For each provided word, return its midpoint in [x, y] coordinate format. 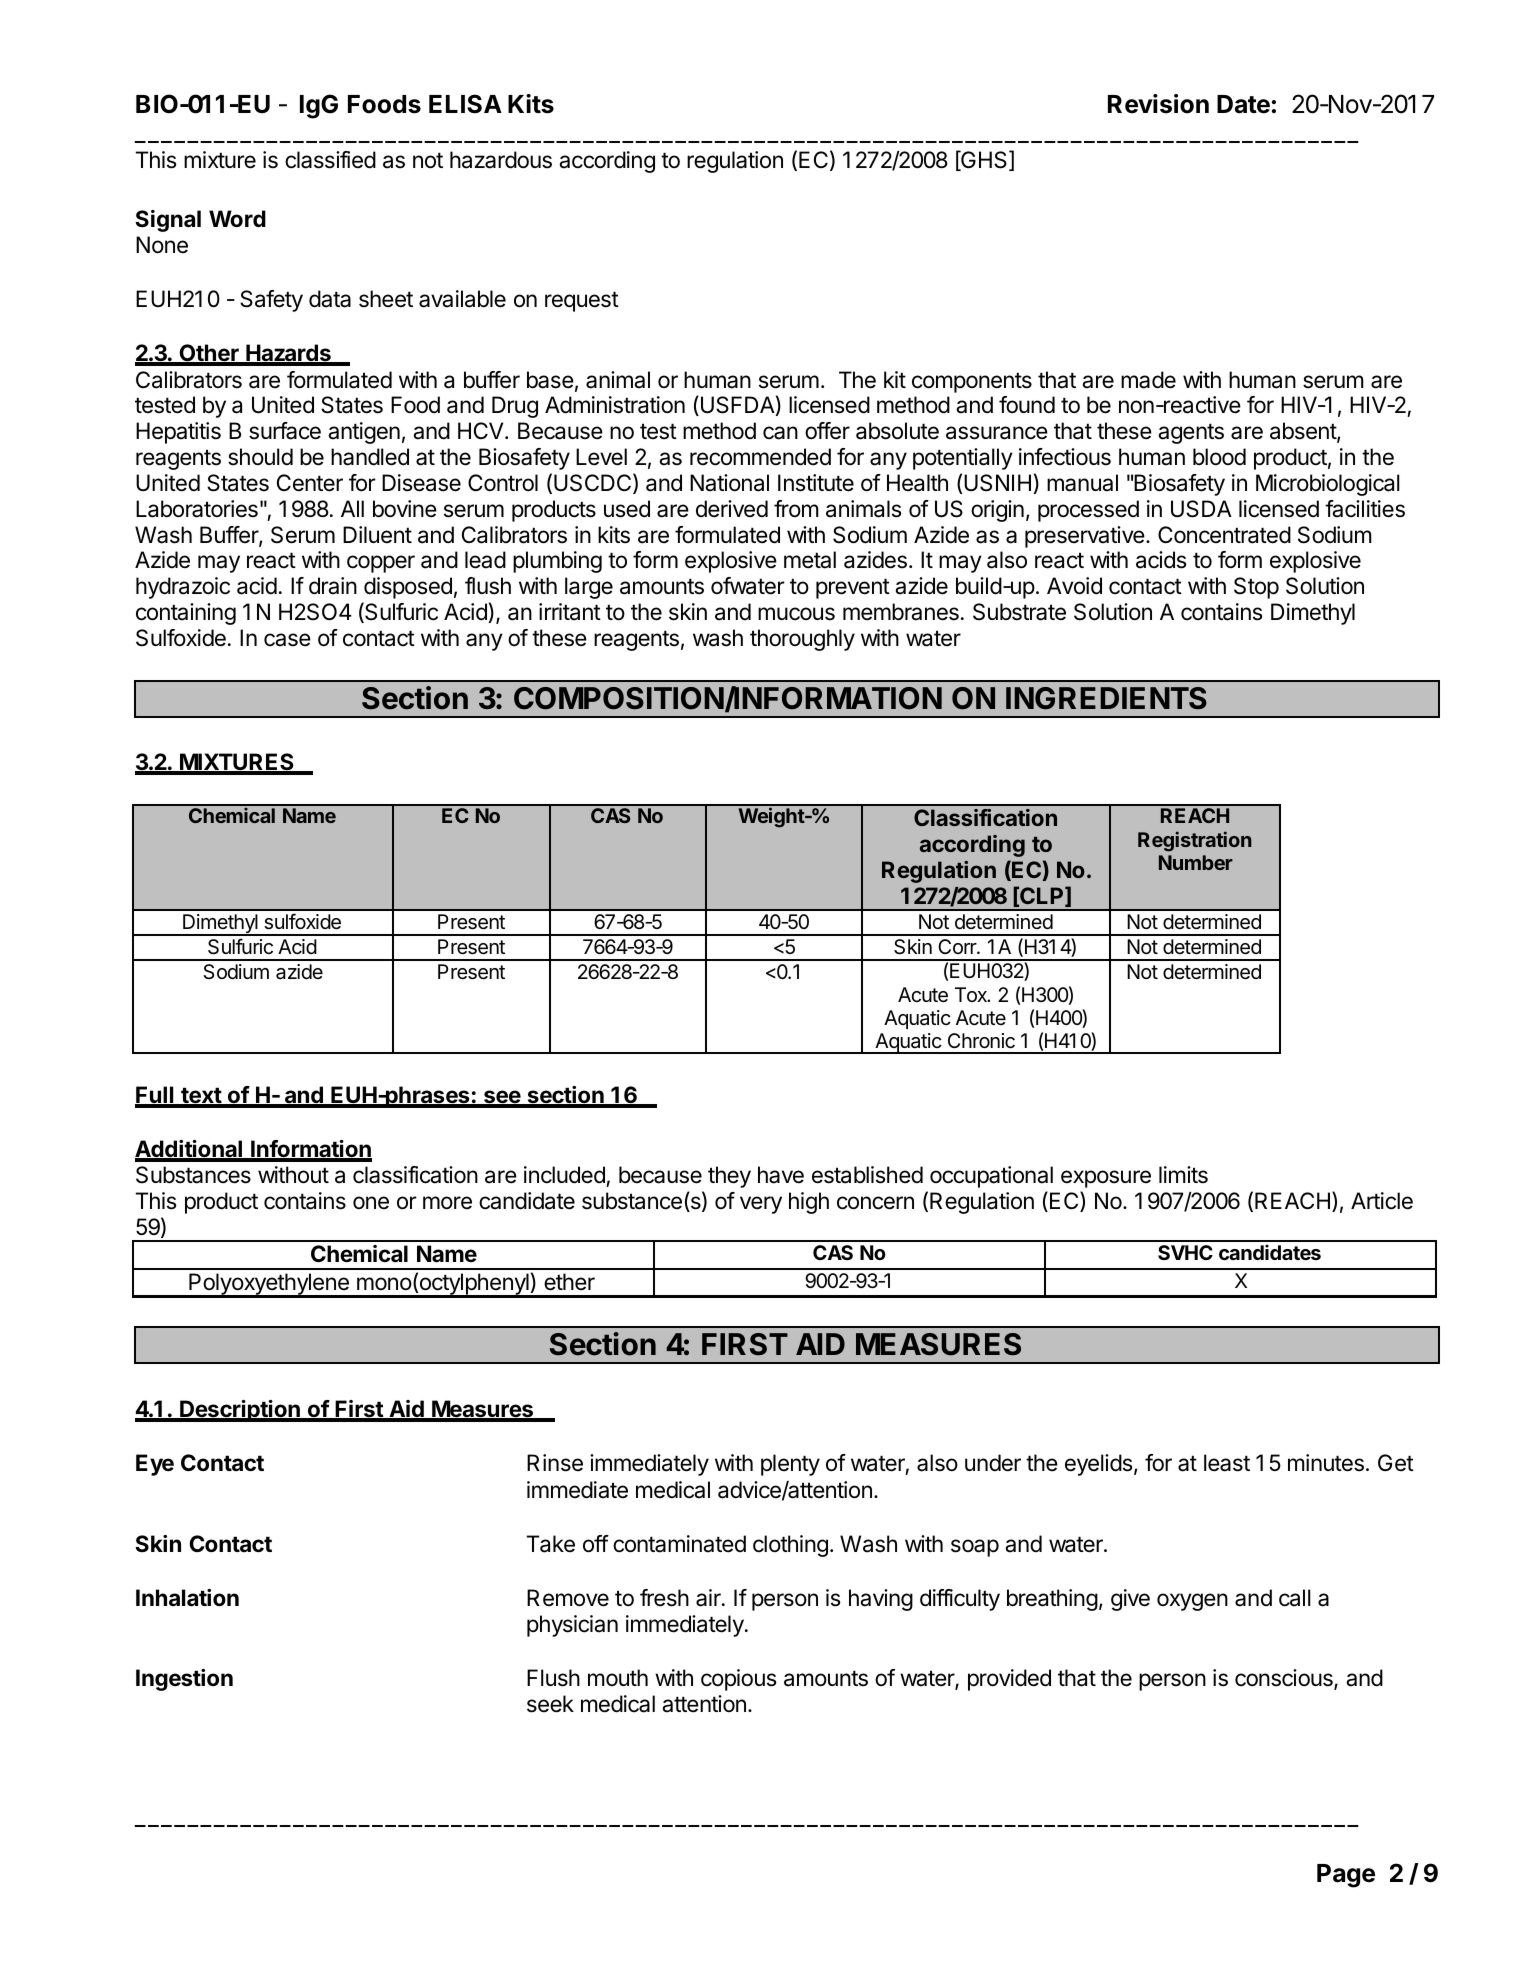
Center [310, 483]
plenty [790, 1465]
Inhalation [187, 1598]
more [447, 1203]
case [287, 640]
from [796, 509]
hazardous [501, 160]
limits [1183, 1175]
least [1227, 1463]
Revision [1158, 104]
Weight [772, 817]
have [781, 1175]
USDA [1201, 509]
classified [330, 160]
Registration [1194, 841]
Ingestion [184, 1680]
